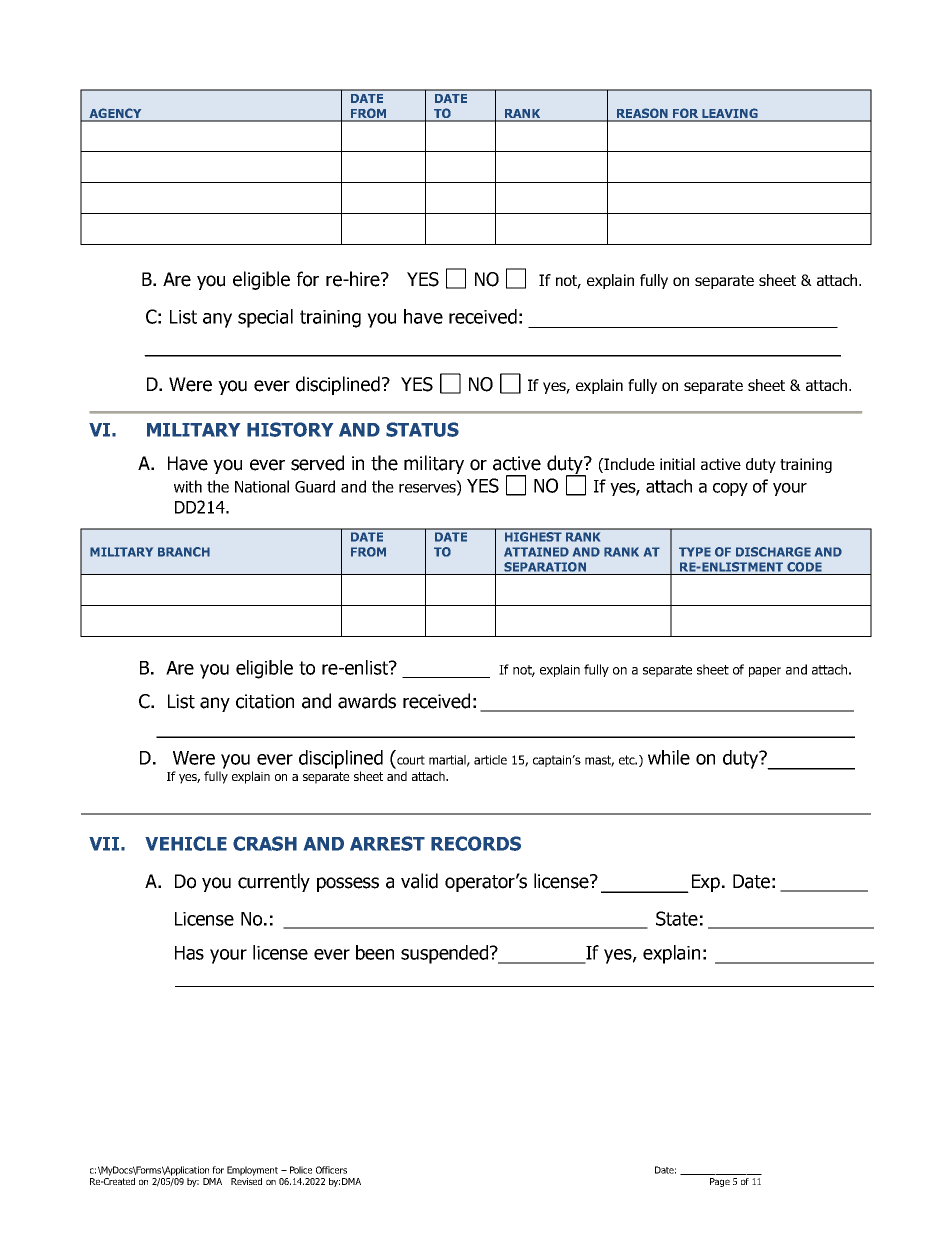 This screenshot has width=952, height=1233. I want to click on AGENCY, so click(115, 114).
